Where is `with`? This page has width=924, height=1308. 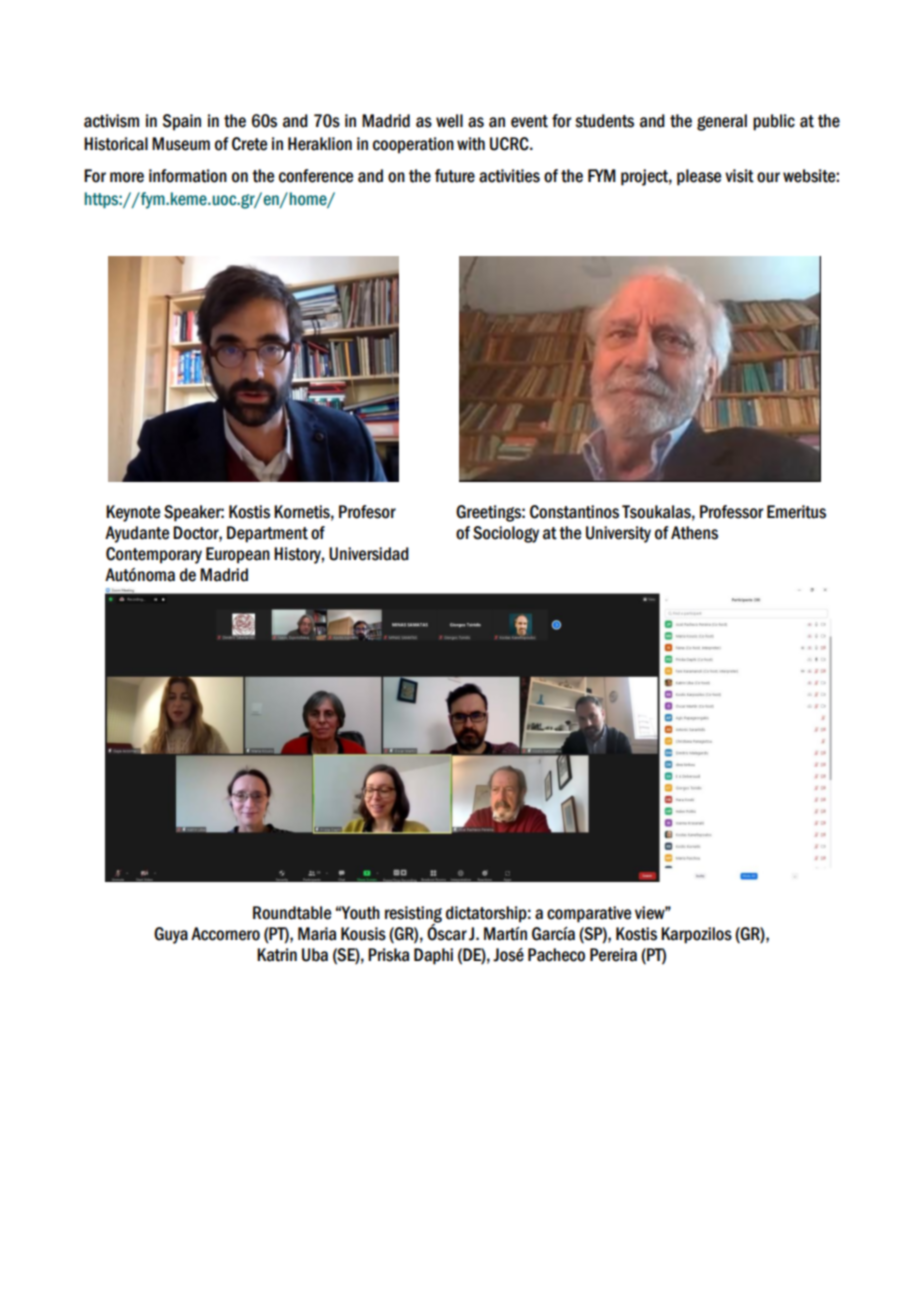
with is located at coordinates (471, 144).
